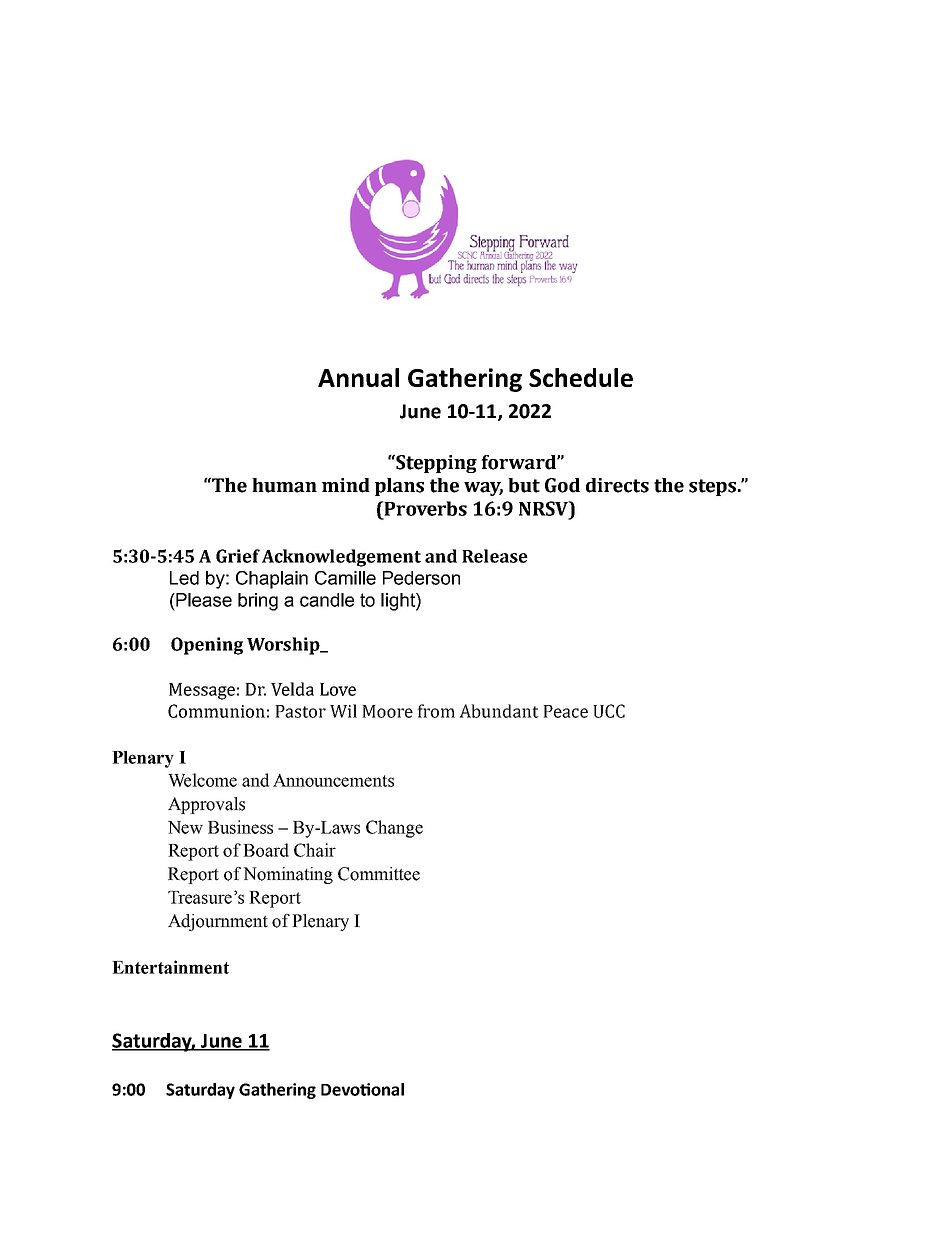  I want to click on Business, so click(240, 827).
